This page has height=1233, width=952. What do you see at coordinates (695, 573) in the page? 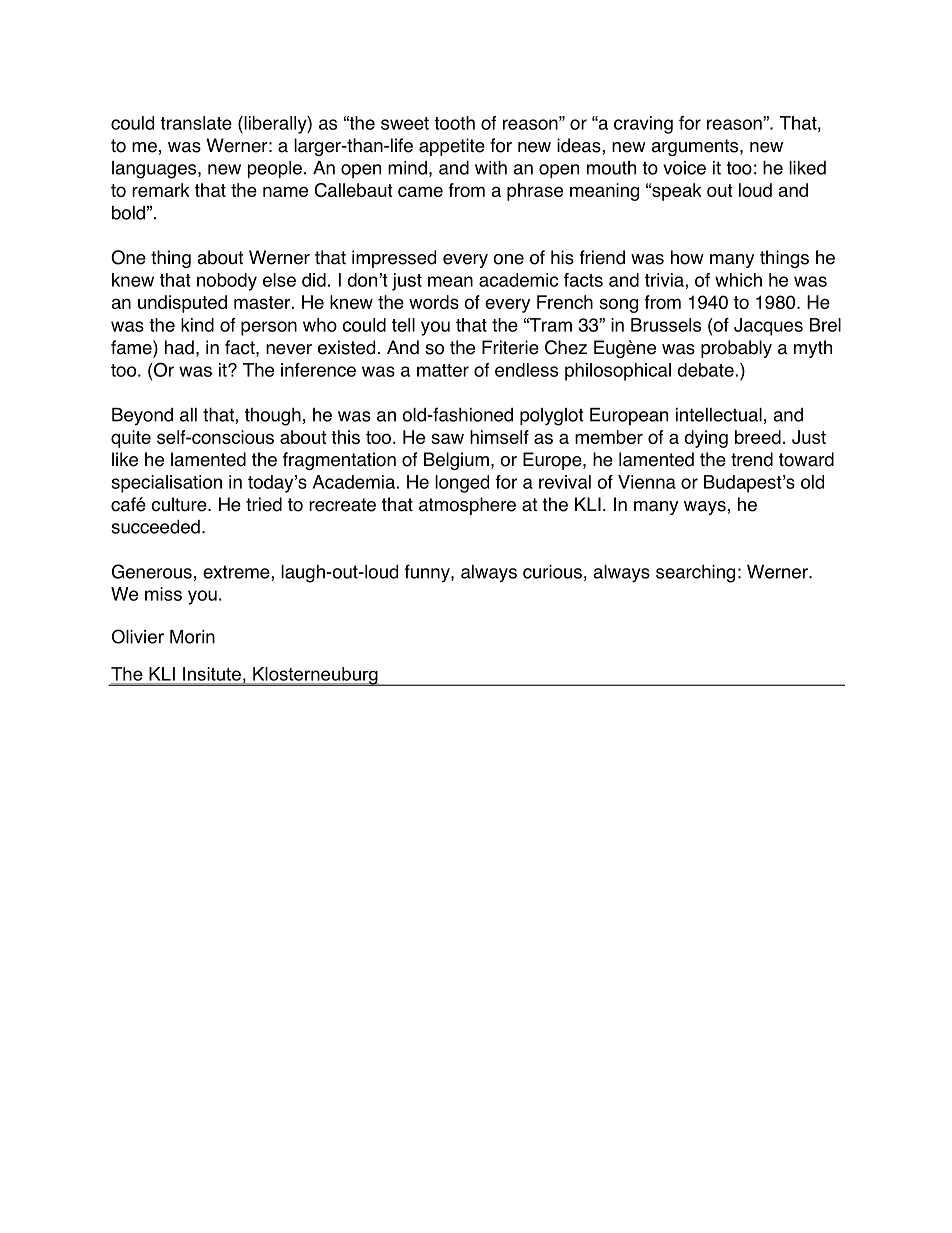
I see `searching` at bounding box center [695, 573].
